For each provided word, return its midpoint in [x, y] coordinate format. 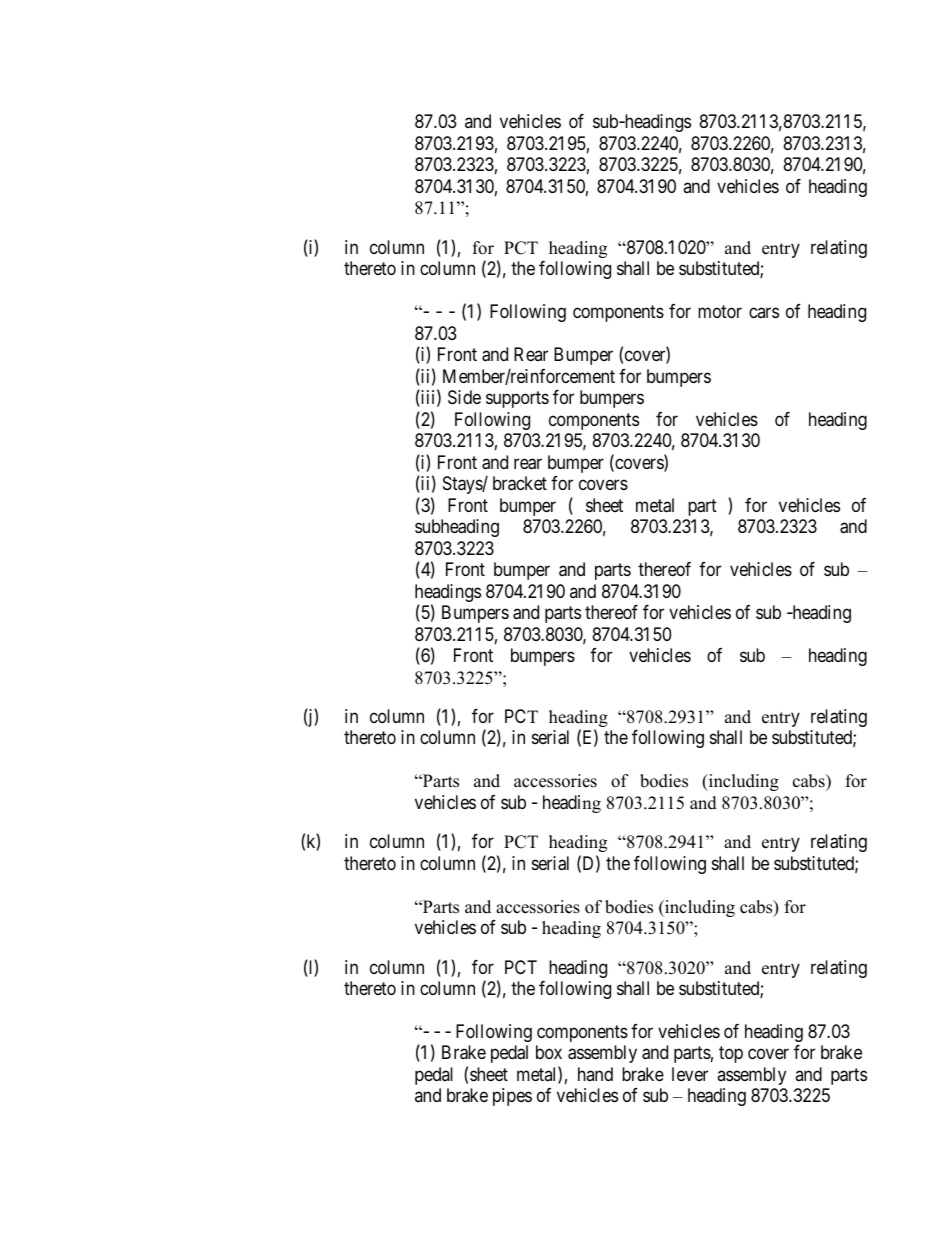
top [731, 1055]
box [549, 1052]
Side [464, 397]
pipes [512, 1097]
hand [595, 1074]
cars [764, 313]
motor [720, 311]
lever [690, 1074]
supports [517, 399]
